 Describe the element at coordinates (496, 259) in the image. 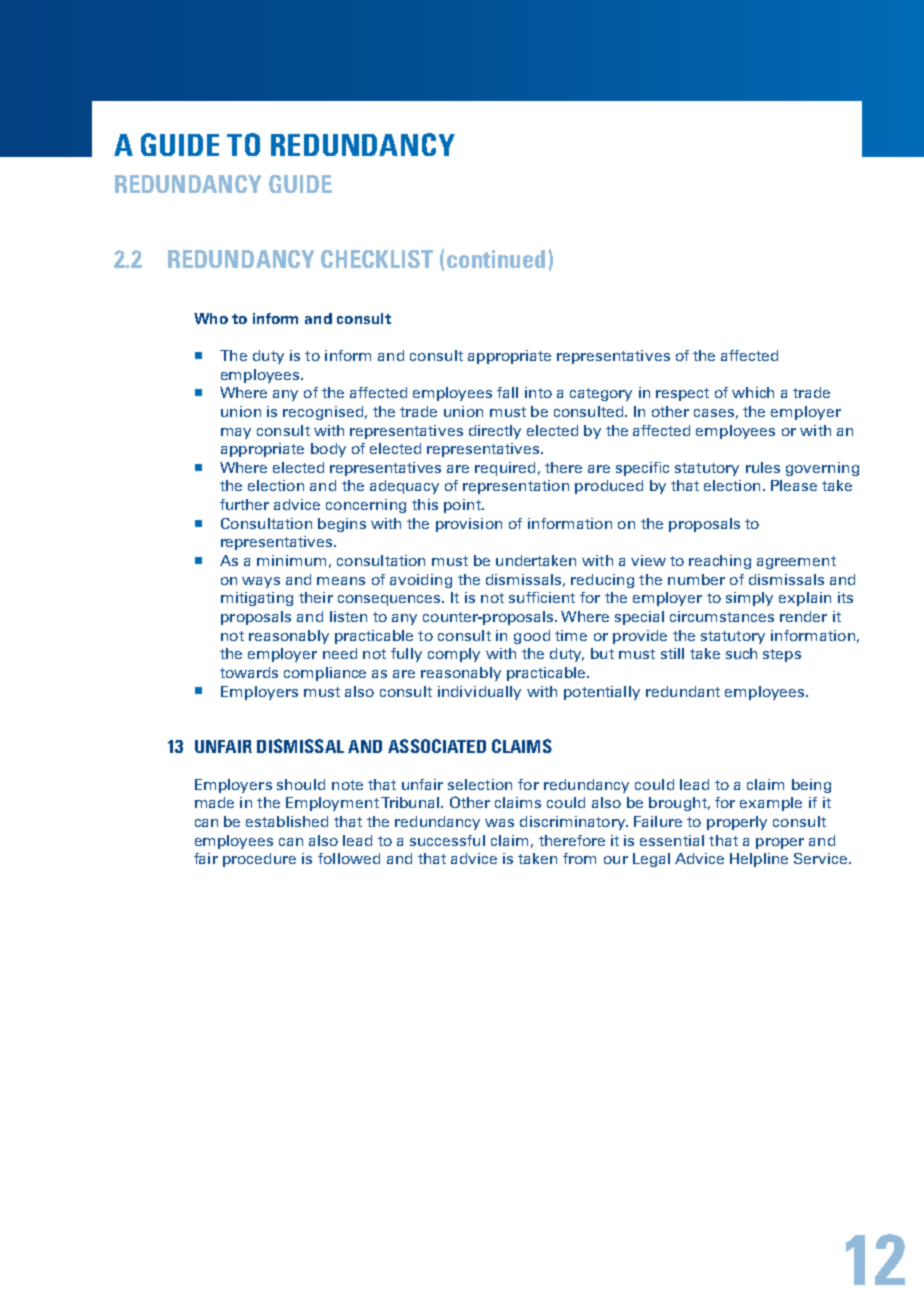

I see `continued` at that location.
